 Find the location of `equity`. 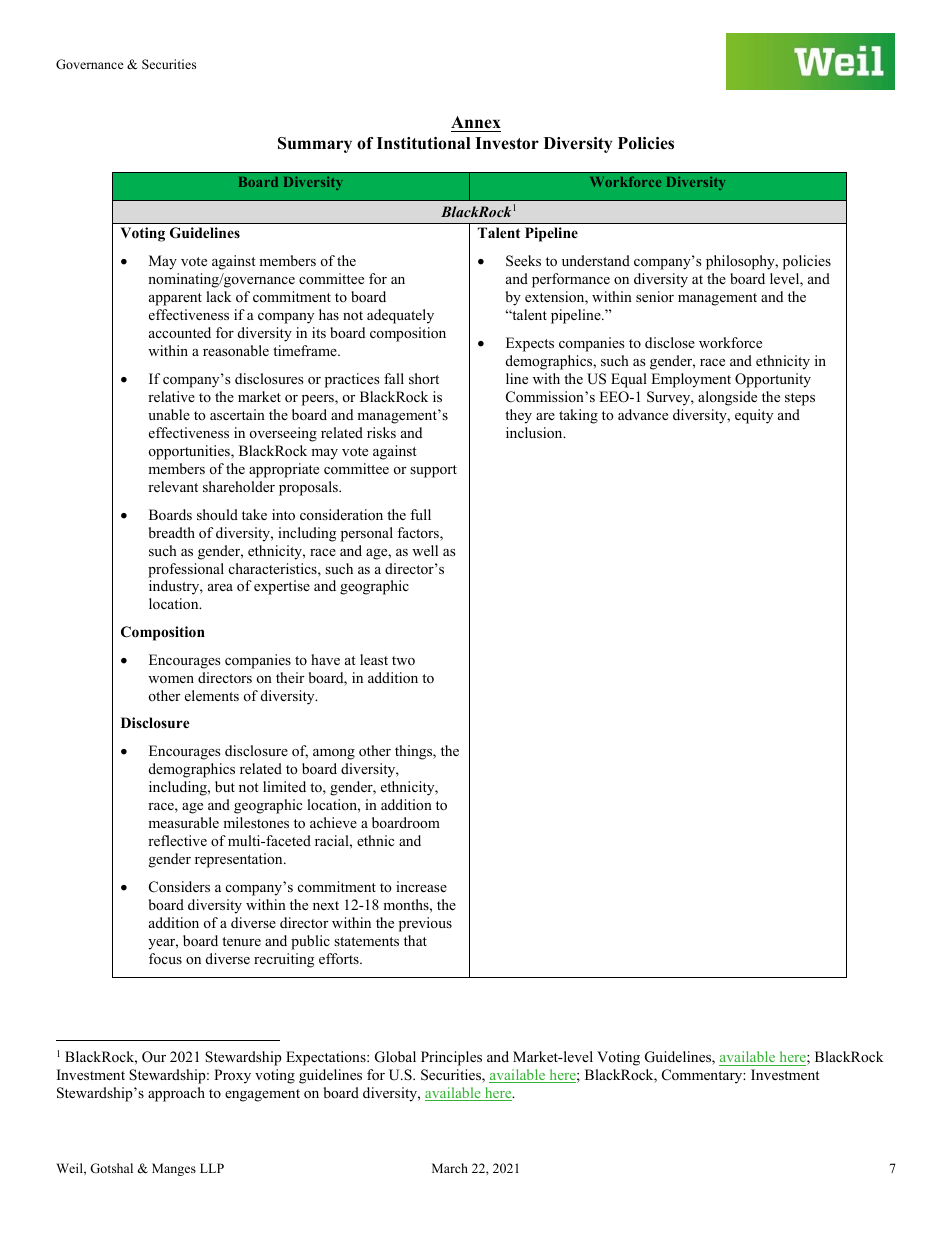

equity is located at coordinates (754, 416).
